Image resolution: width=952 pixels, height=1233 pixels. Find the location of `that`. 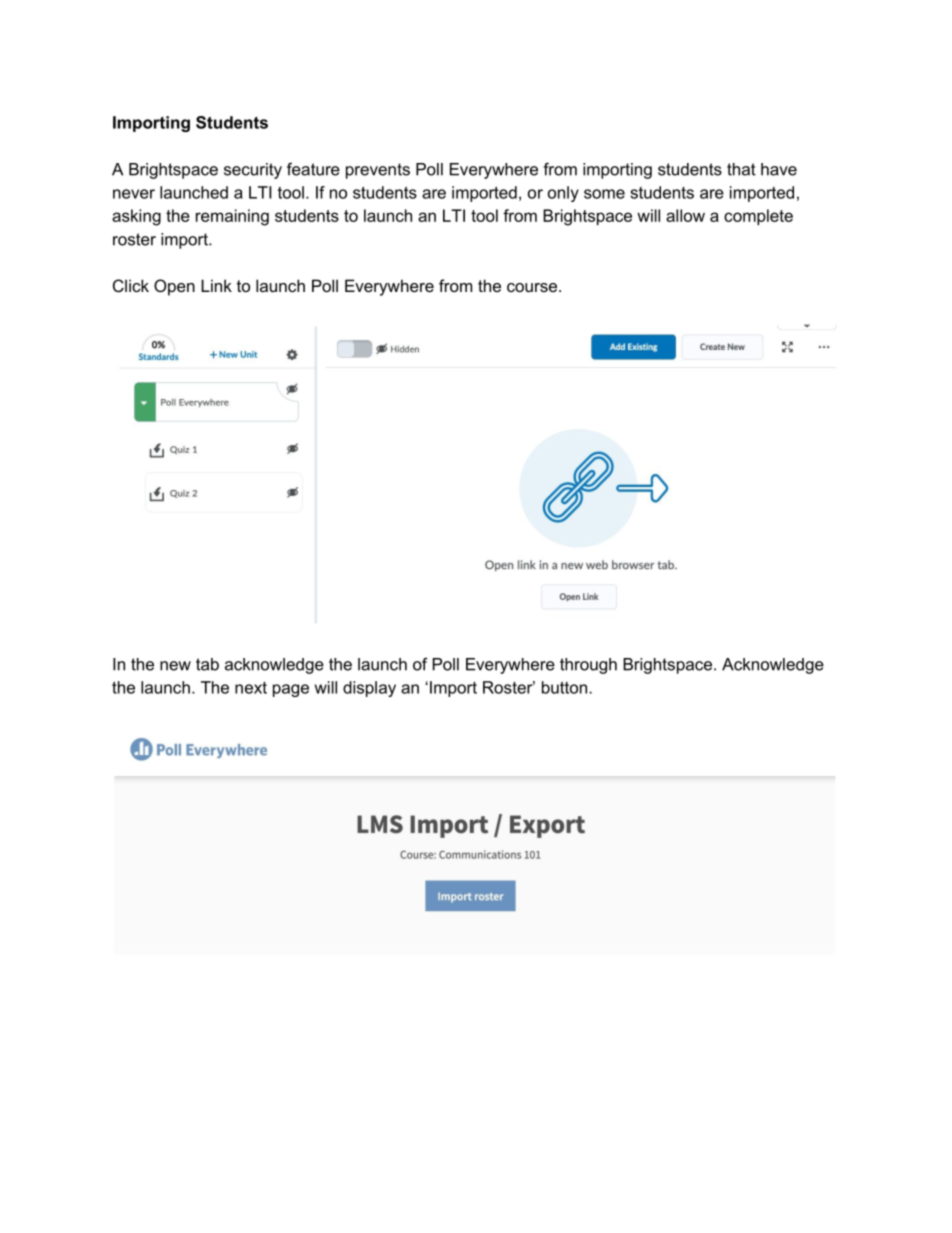

that is located at coordinates (741, 169).
